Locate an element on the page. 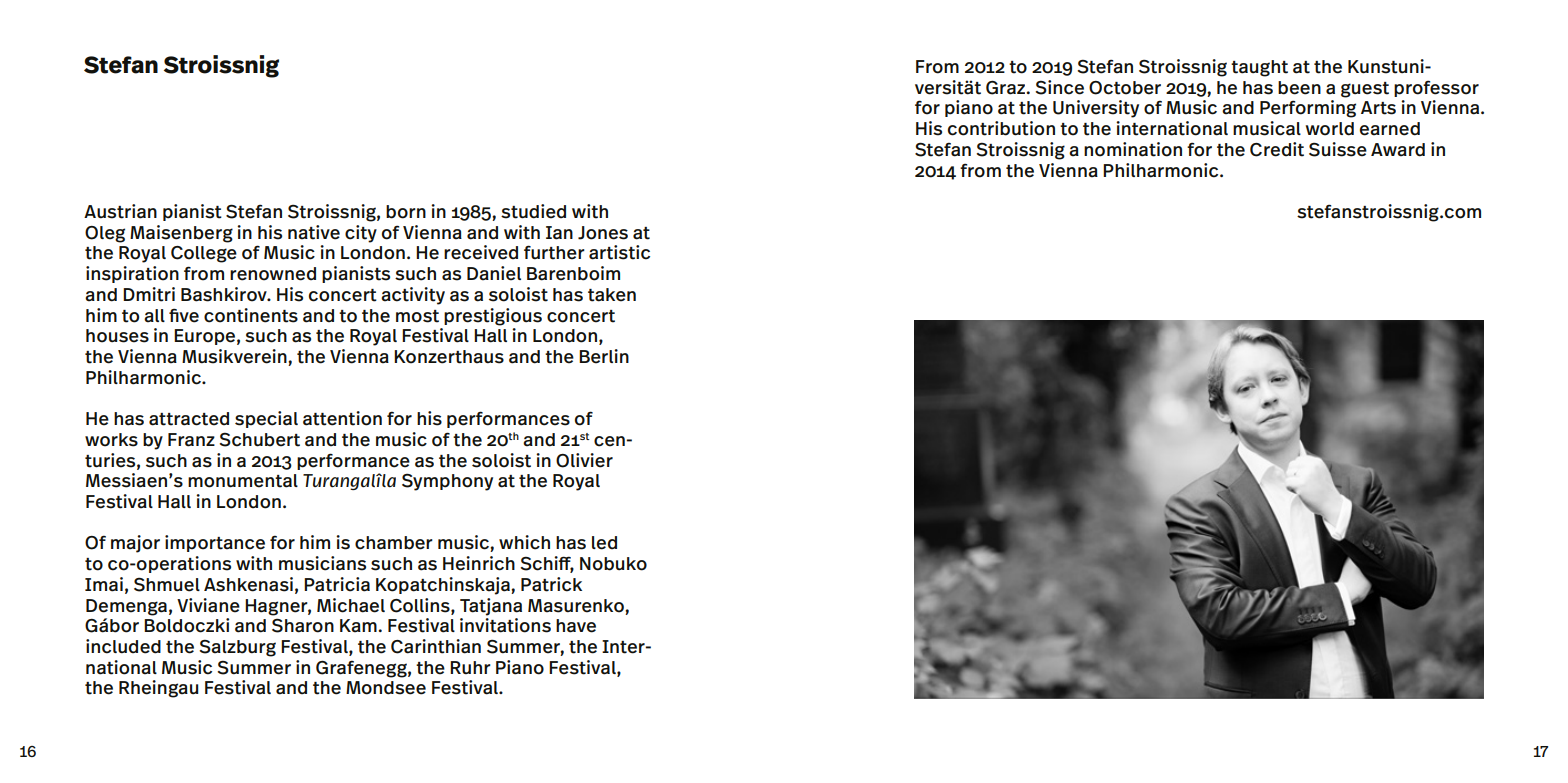 Image resolution: width=1568 pixels, height=783 pixels. artistic is located at coordinates (619, 252).
